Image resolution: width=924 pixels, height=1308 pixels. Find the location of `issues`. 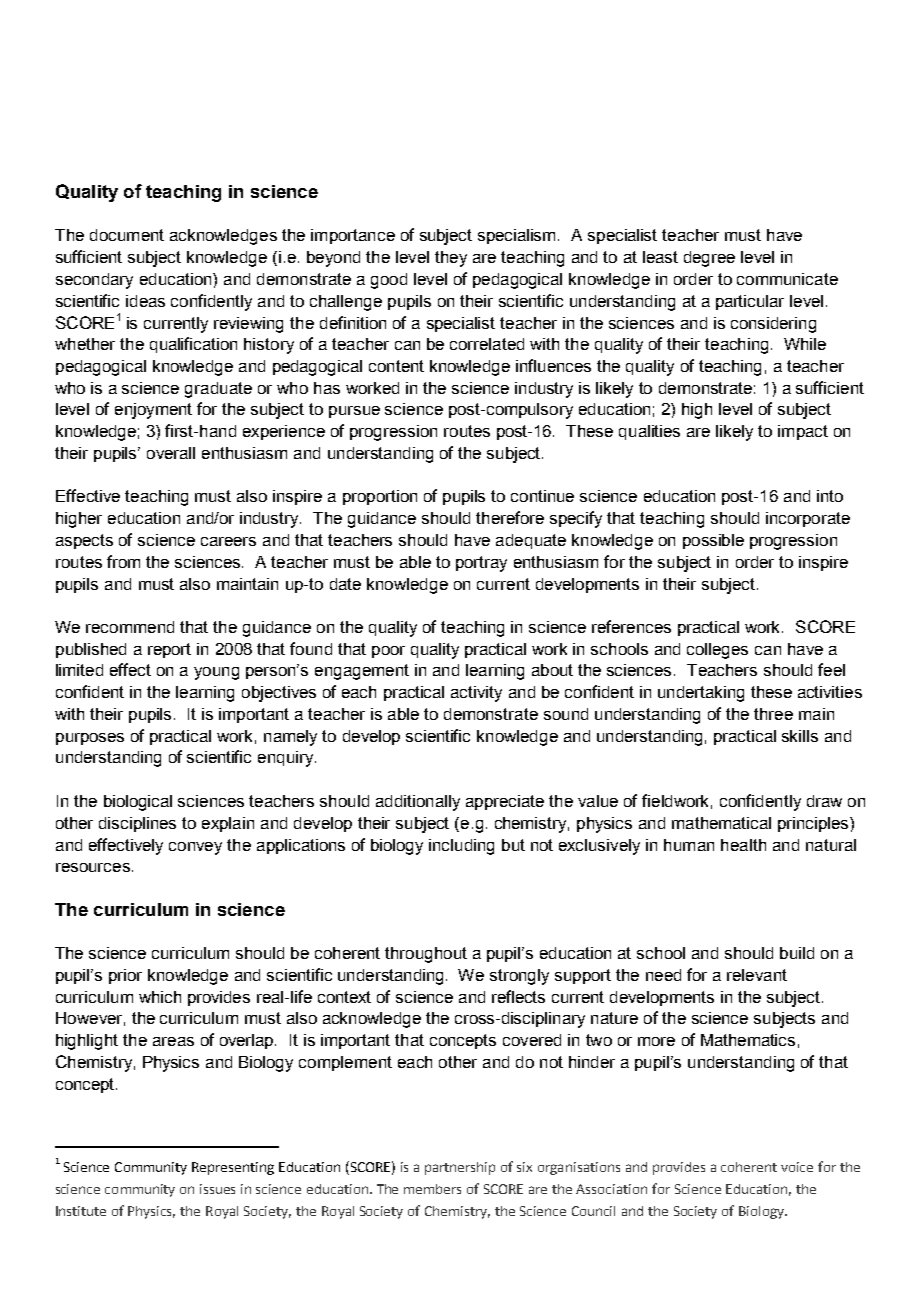

issues is located at coordinates (217, 1189).
